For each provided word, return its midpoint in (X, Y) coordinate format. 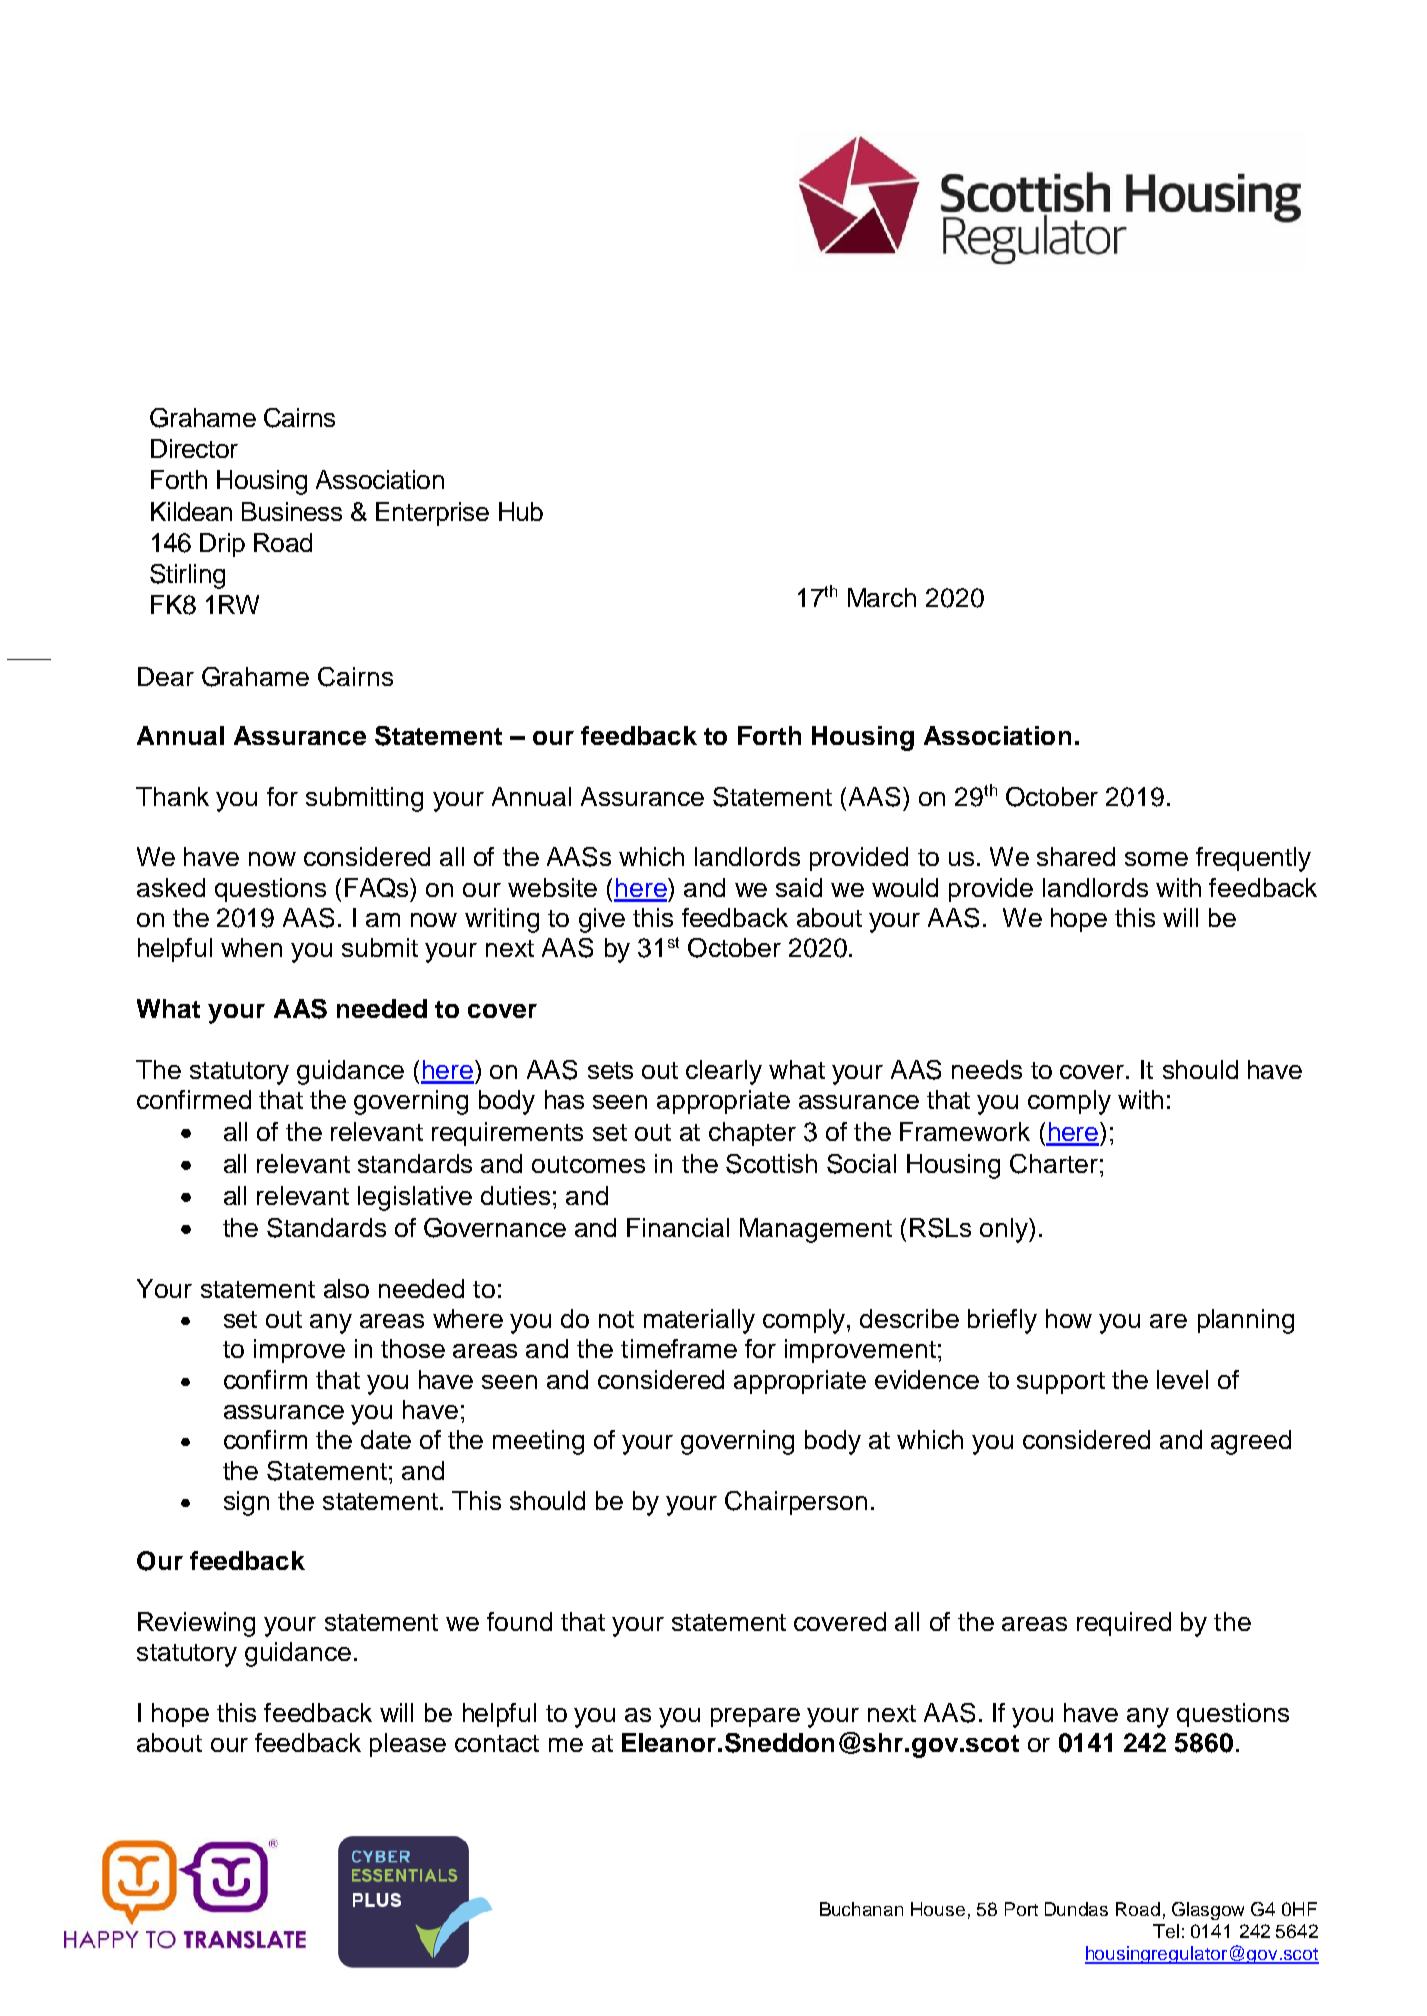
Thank (172, 796)
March (882, 597)
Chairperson (796, 1503)
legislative (415, 1198)
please (408, 1745)
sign (246, 1503)
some (1156, 859)
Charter (1054, 1164)
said (799, 887)
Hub (521, 511)
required (1124, 1624)
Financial (678, 1227)
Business (292, 511)
